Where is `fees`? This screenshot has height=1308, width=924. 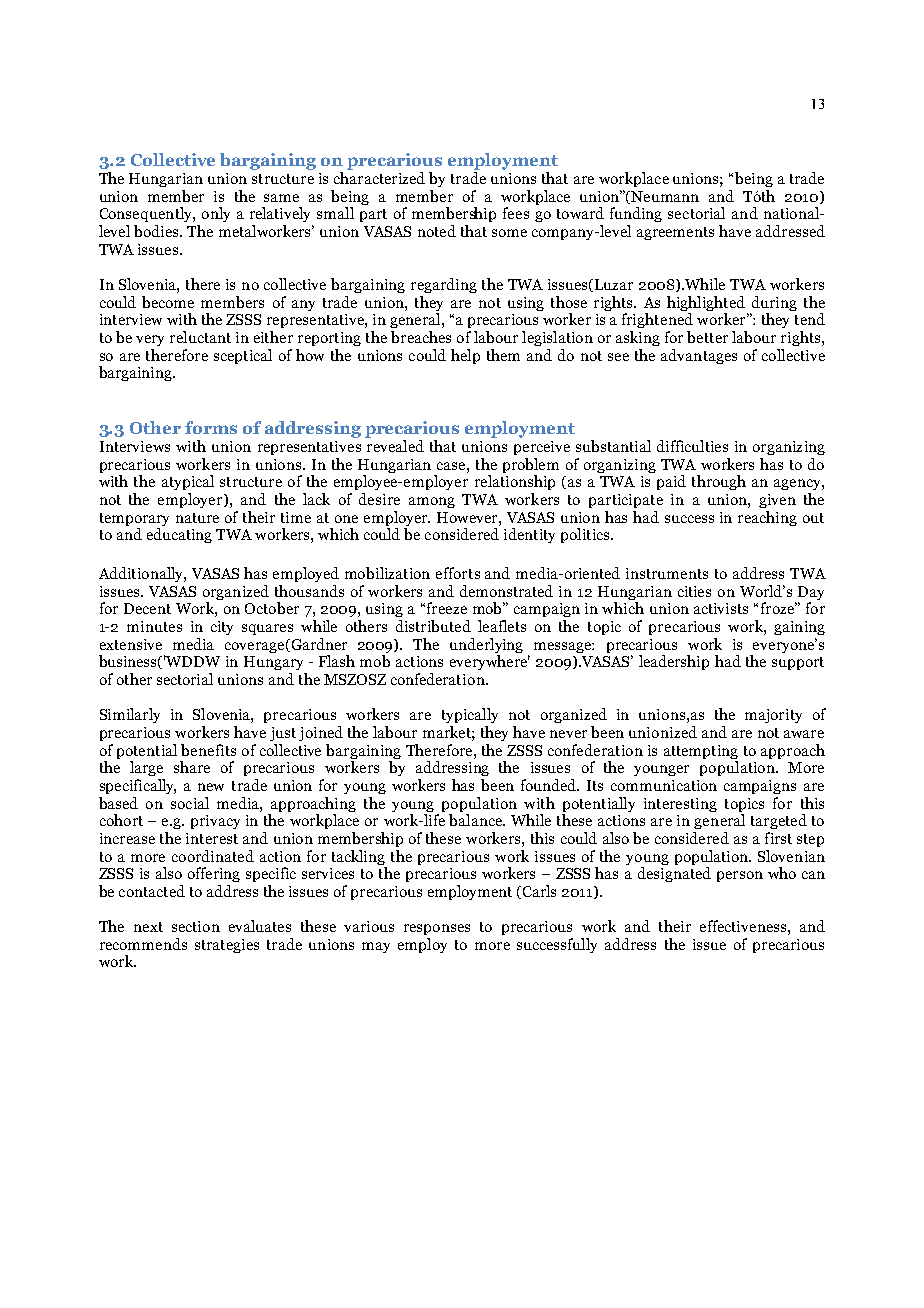 fees is located at coordinates (516, 213).
